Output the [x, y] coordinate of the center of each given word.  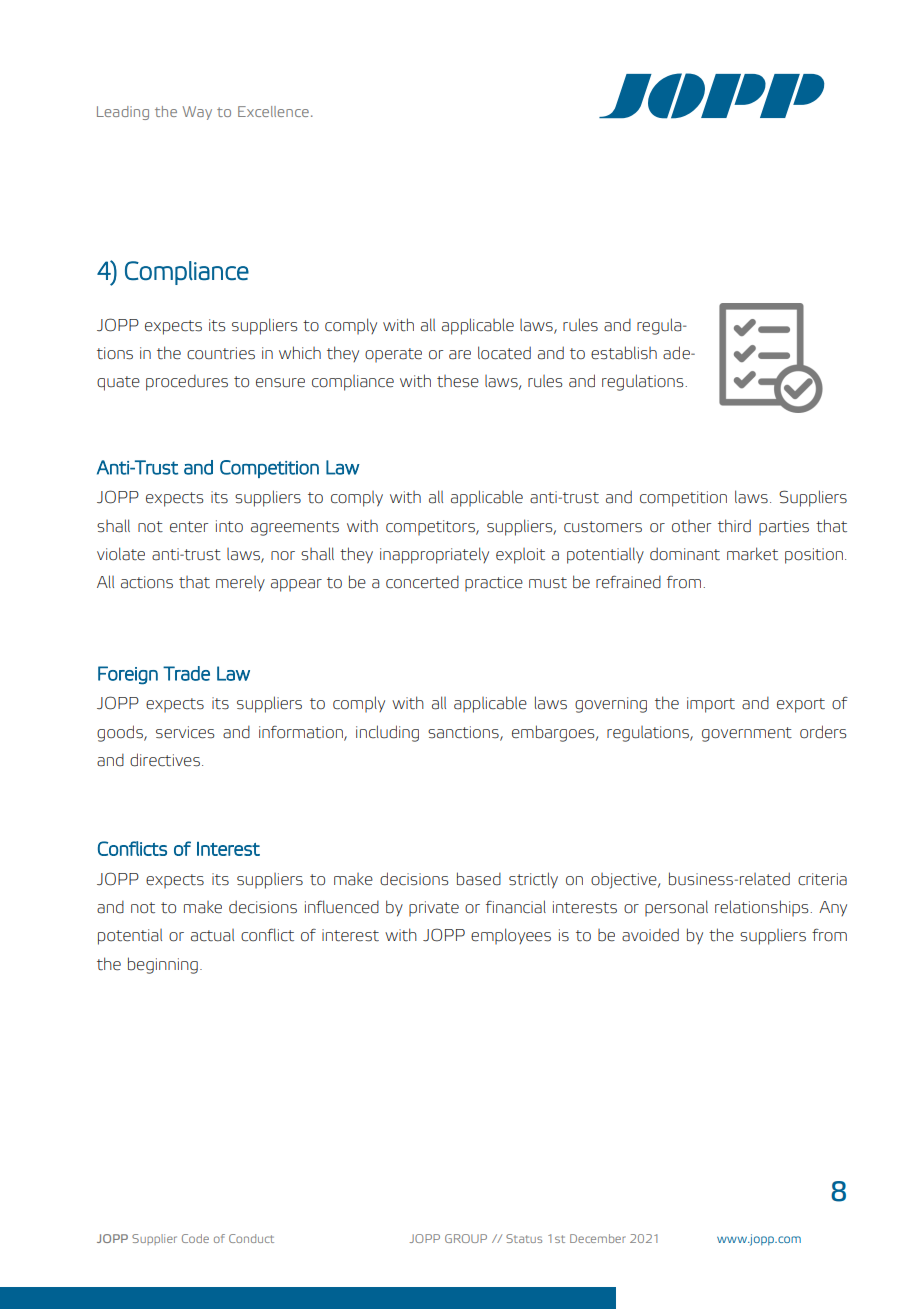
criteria [822, 879]
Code [195, 1238]
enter [189, 527]
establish [624, 353]
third [734, 526]
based [479, 879]
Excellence [273, 111]
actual [212, 935]
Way [197, 113]
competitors [431, 528]
